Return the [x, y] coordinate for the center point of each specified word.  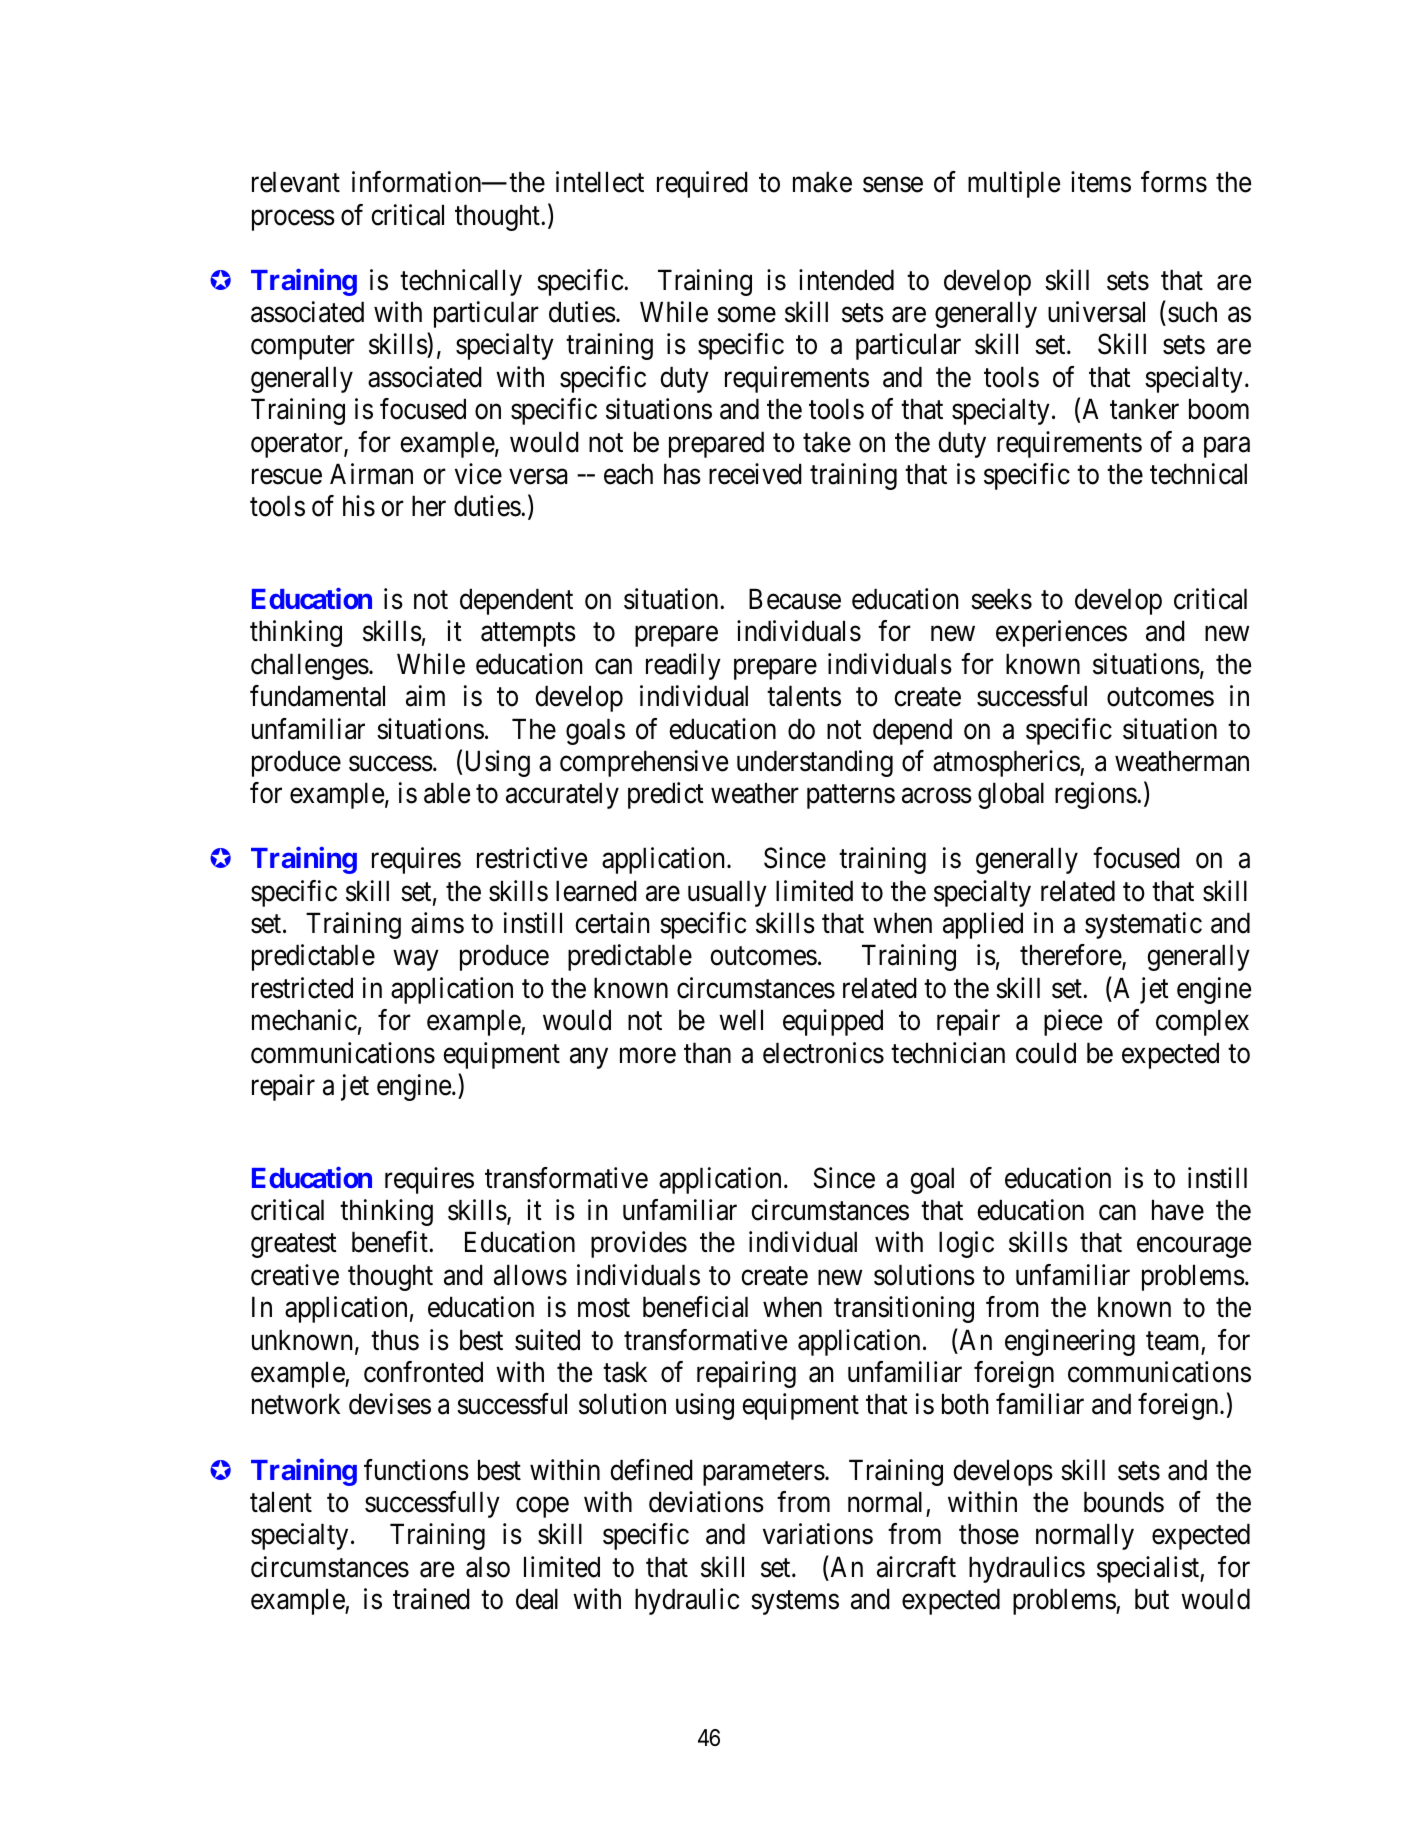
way [416, 961]
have [1178, 1210]
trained [431, 1599]
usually [727, 893]
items [1101, 182]
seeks [1001, 599]
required [702, 184]
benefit [391, 1242]
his [359, 506]
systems [795, 1603]
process [293, 220]
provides [639, 1245]
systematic [1143, 925]
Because [795, 599]
